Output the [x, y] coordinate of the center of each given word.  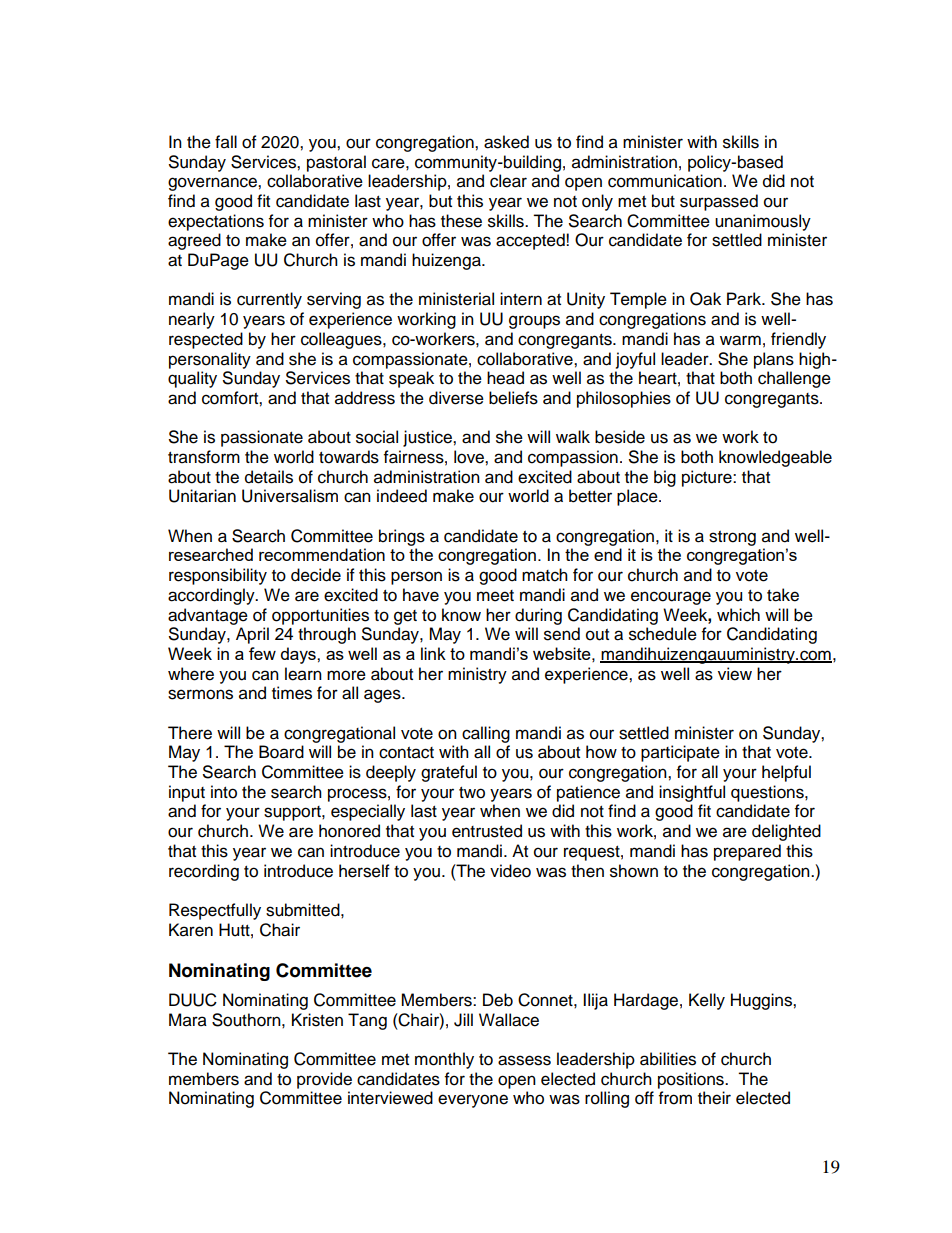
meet [495, 596]
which [738, 615]
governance [213, 184]
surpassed [719, 202]
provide [324, 1080]
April [252, 635]
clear [508, 181]
